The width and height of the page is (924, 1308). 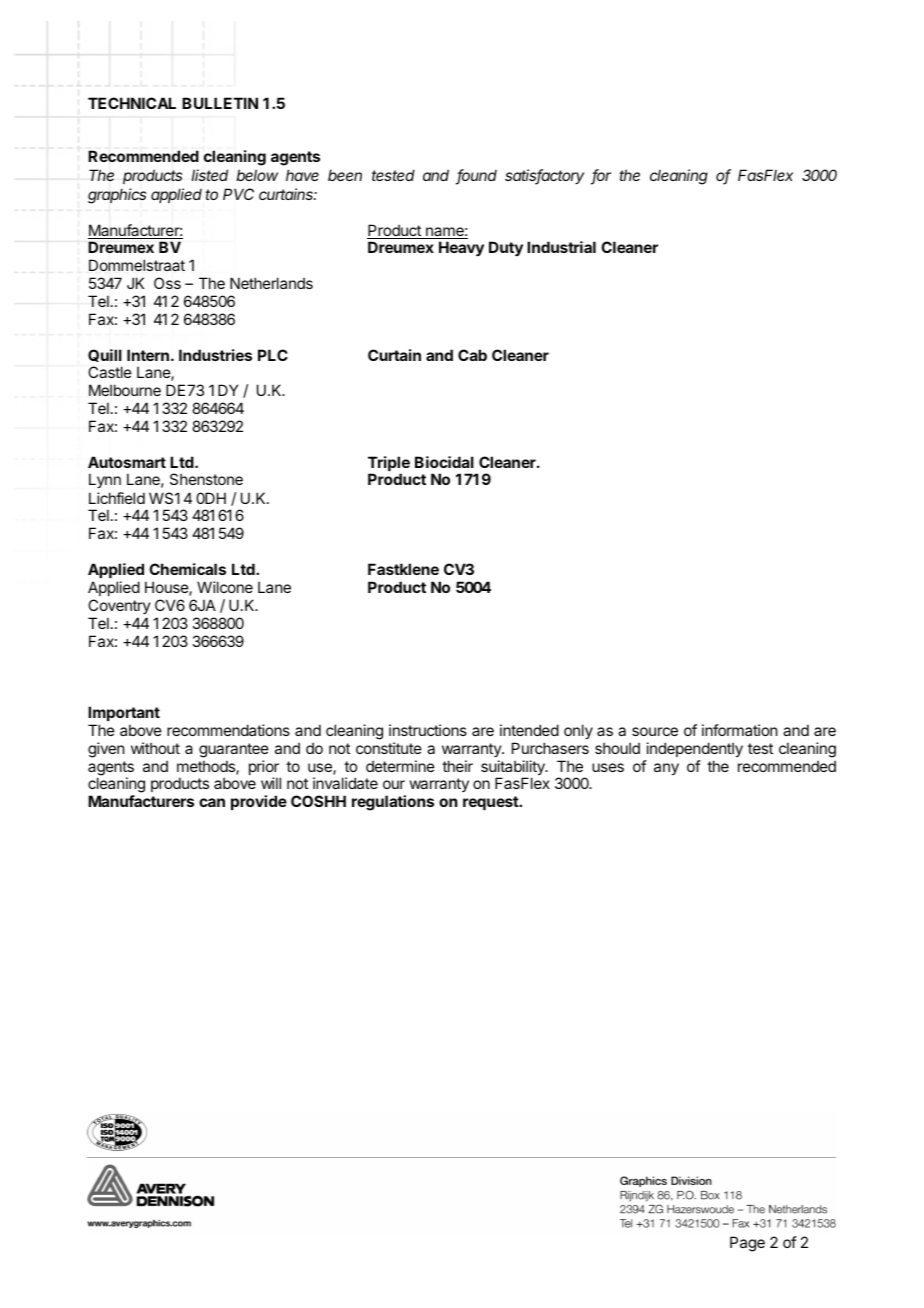 What do you see at coordinates (428, 730) in the page?
I see `instructions` at bounding box center [428, 730].
